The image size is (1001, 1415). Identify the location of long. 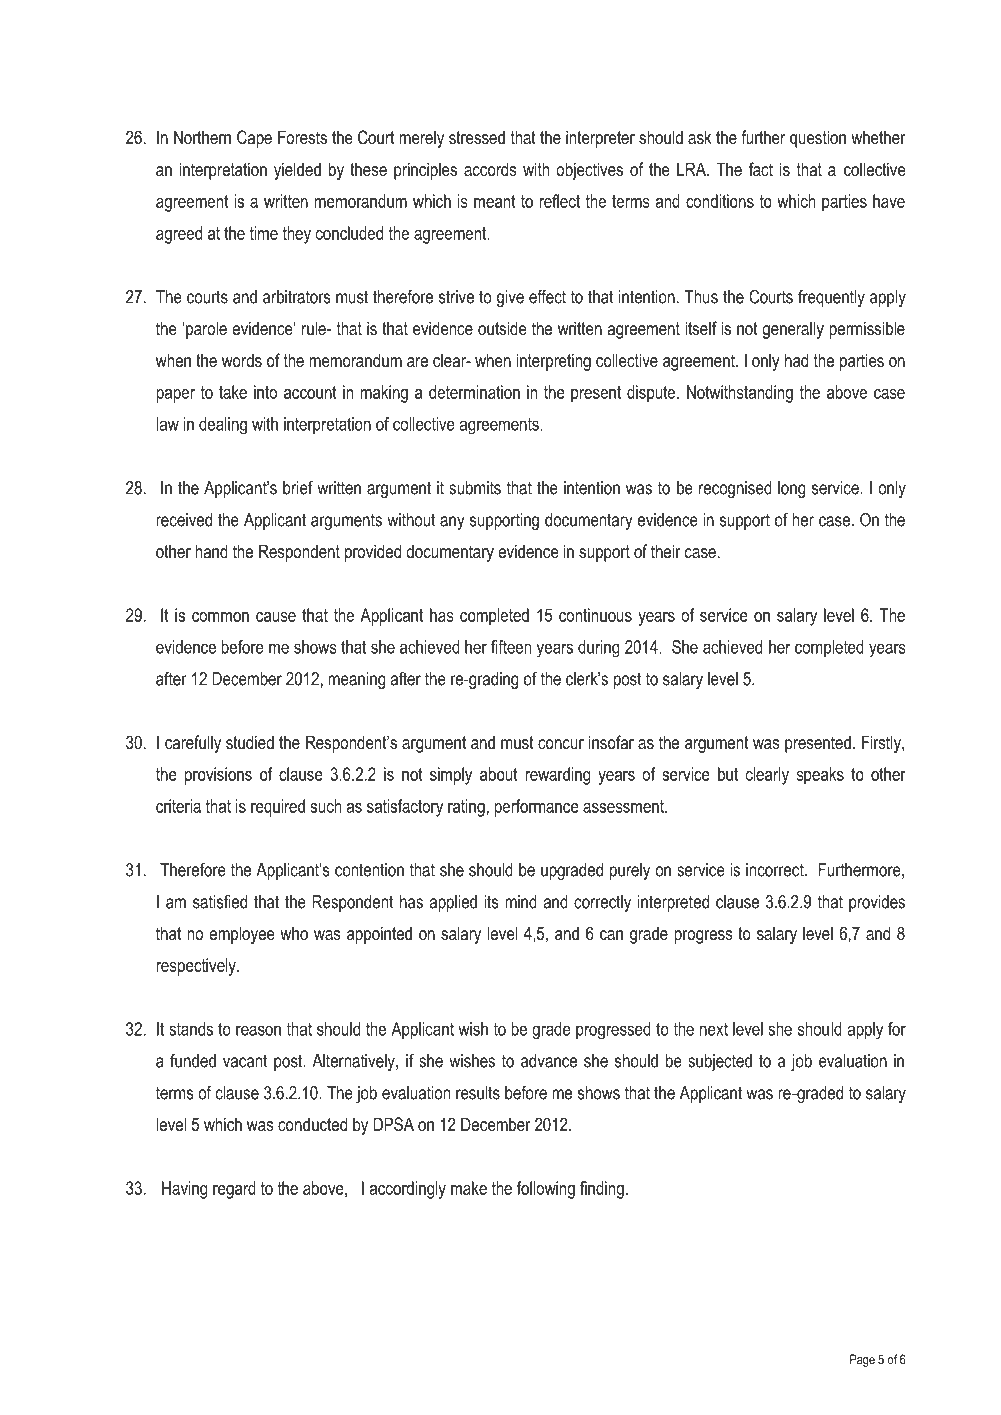
(791, 489).
